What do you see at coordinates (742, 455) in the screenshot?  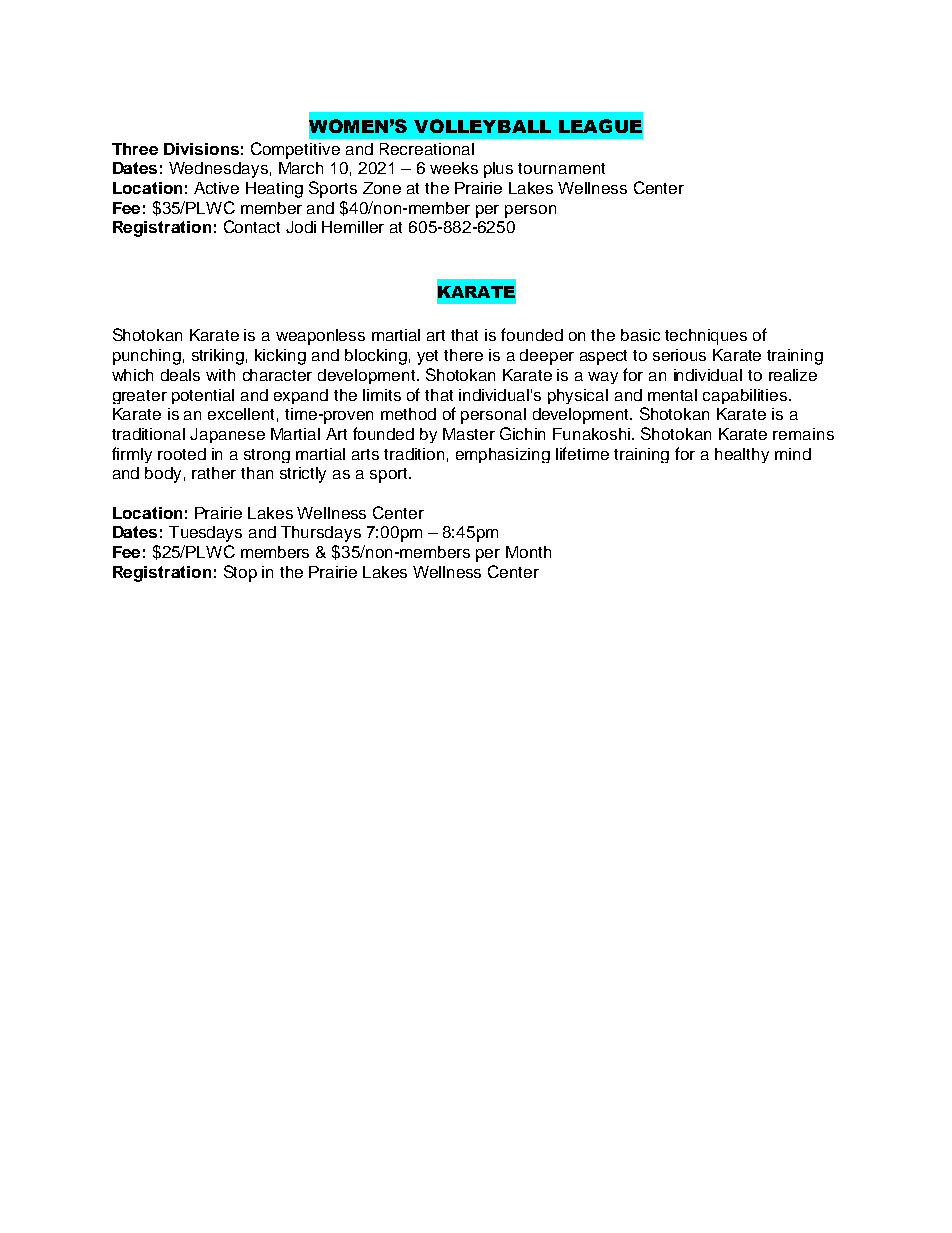 I see `healthy` at bounding box center [742, 455].
